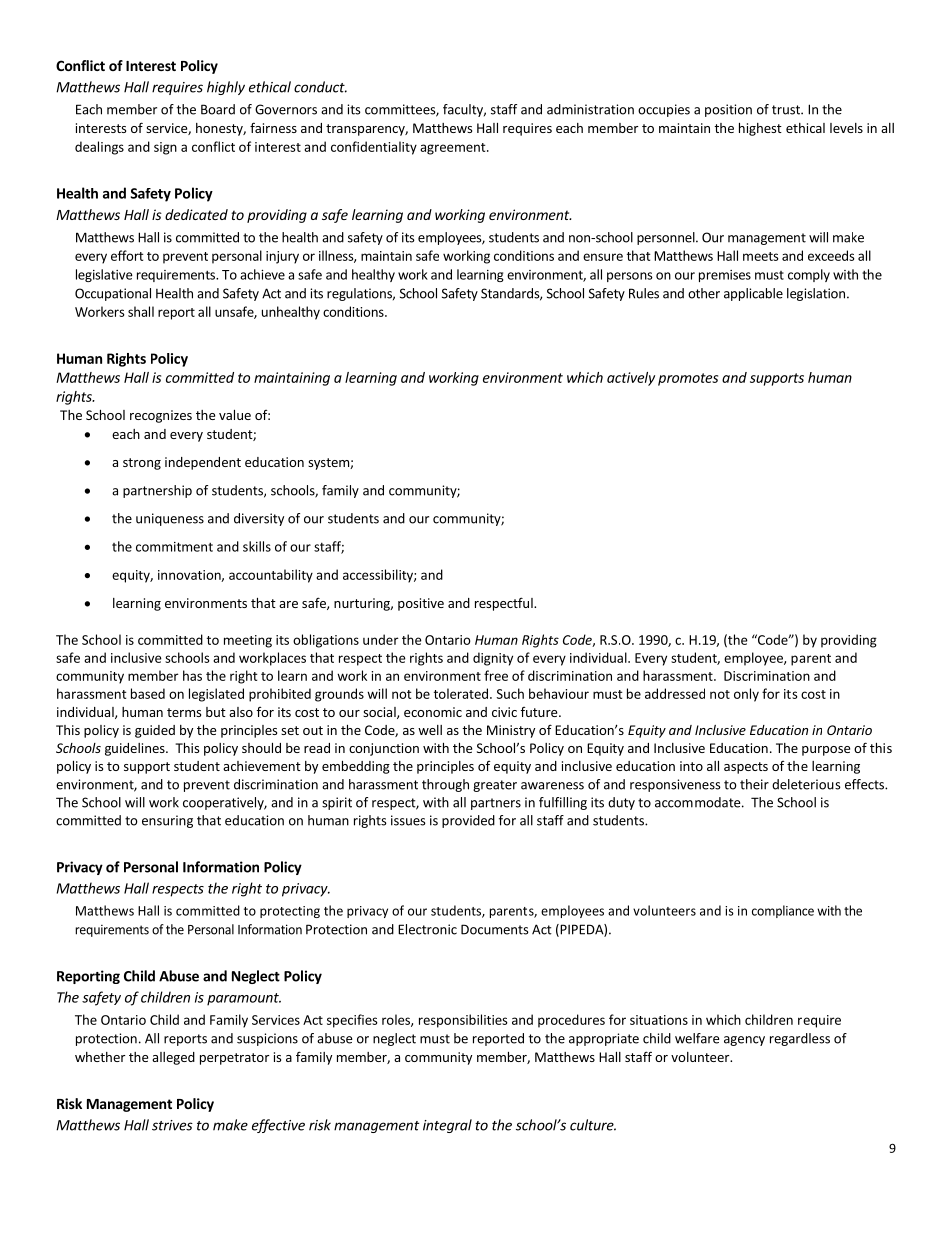 Image resolution: width=952 pixels, height=1233 pixels. I want to click on Documents, so click(495, 929).
